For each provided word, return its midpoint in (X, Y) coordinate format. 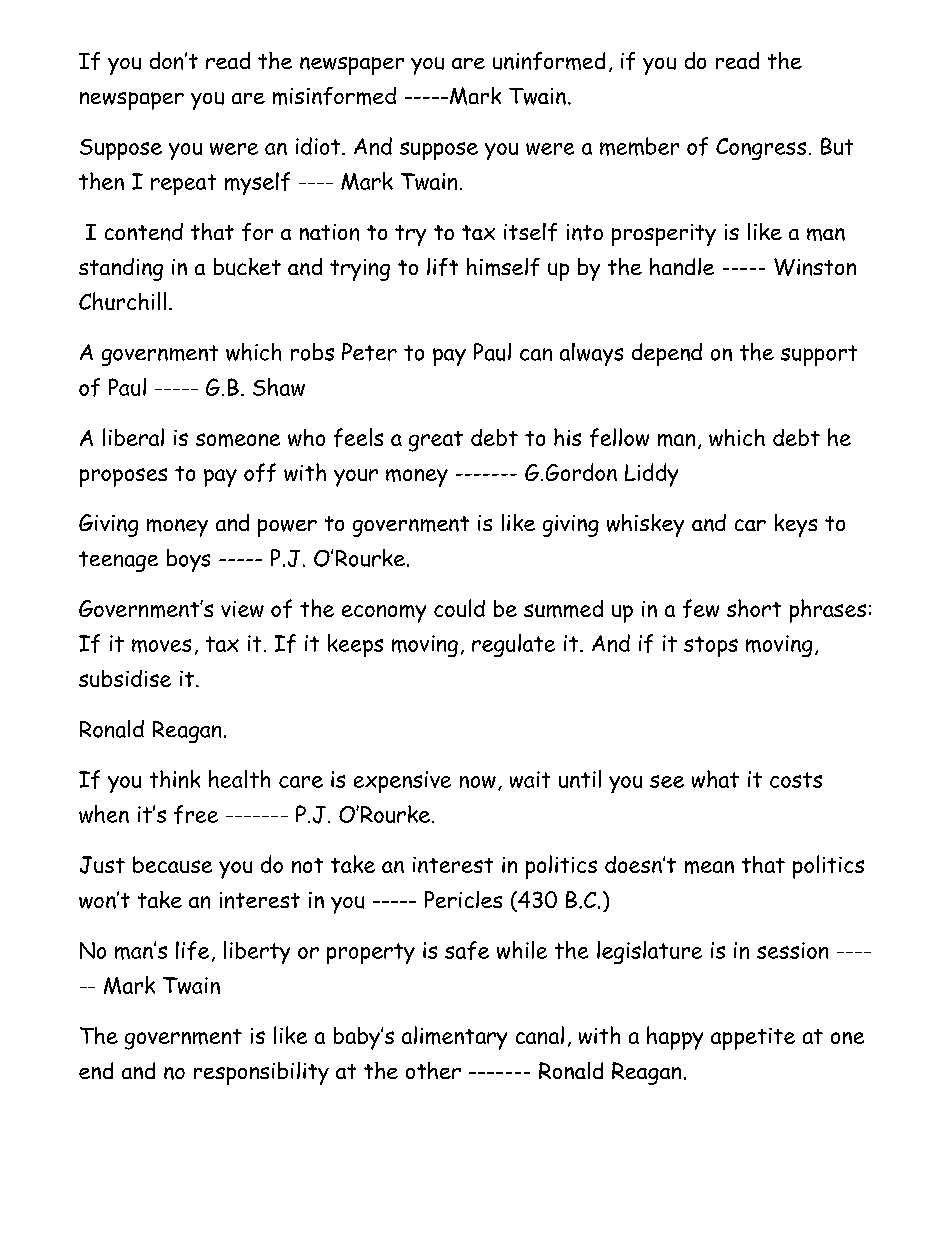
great (436, 441)
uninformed (549, 61)
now (478, 782)
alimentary (454, 1038)
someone (238, 440)
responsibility (261, 1073)
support (819, 355)
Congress (761, 149)
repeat (183, 184)
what (715, 779)
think (175, 779)
